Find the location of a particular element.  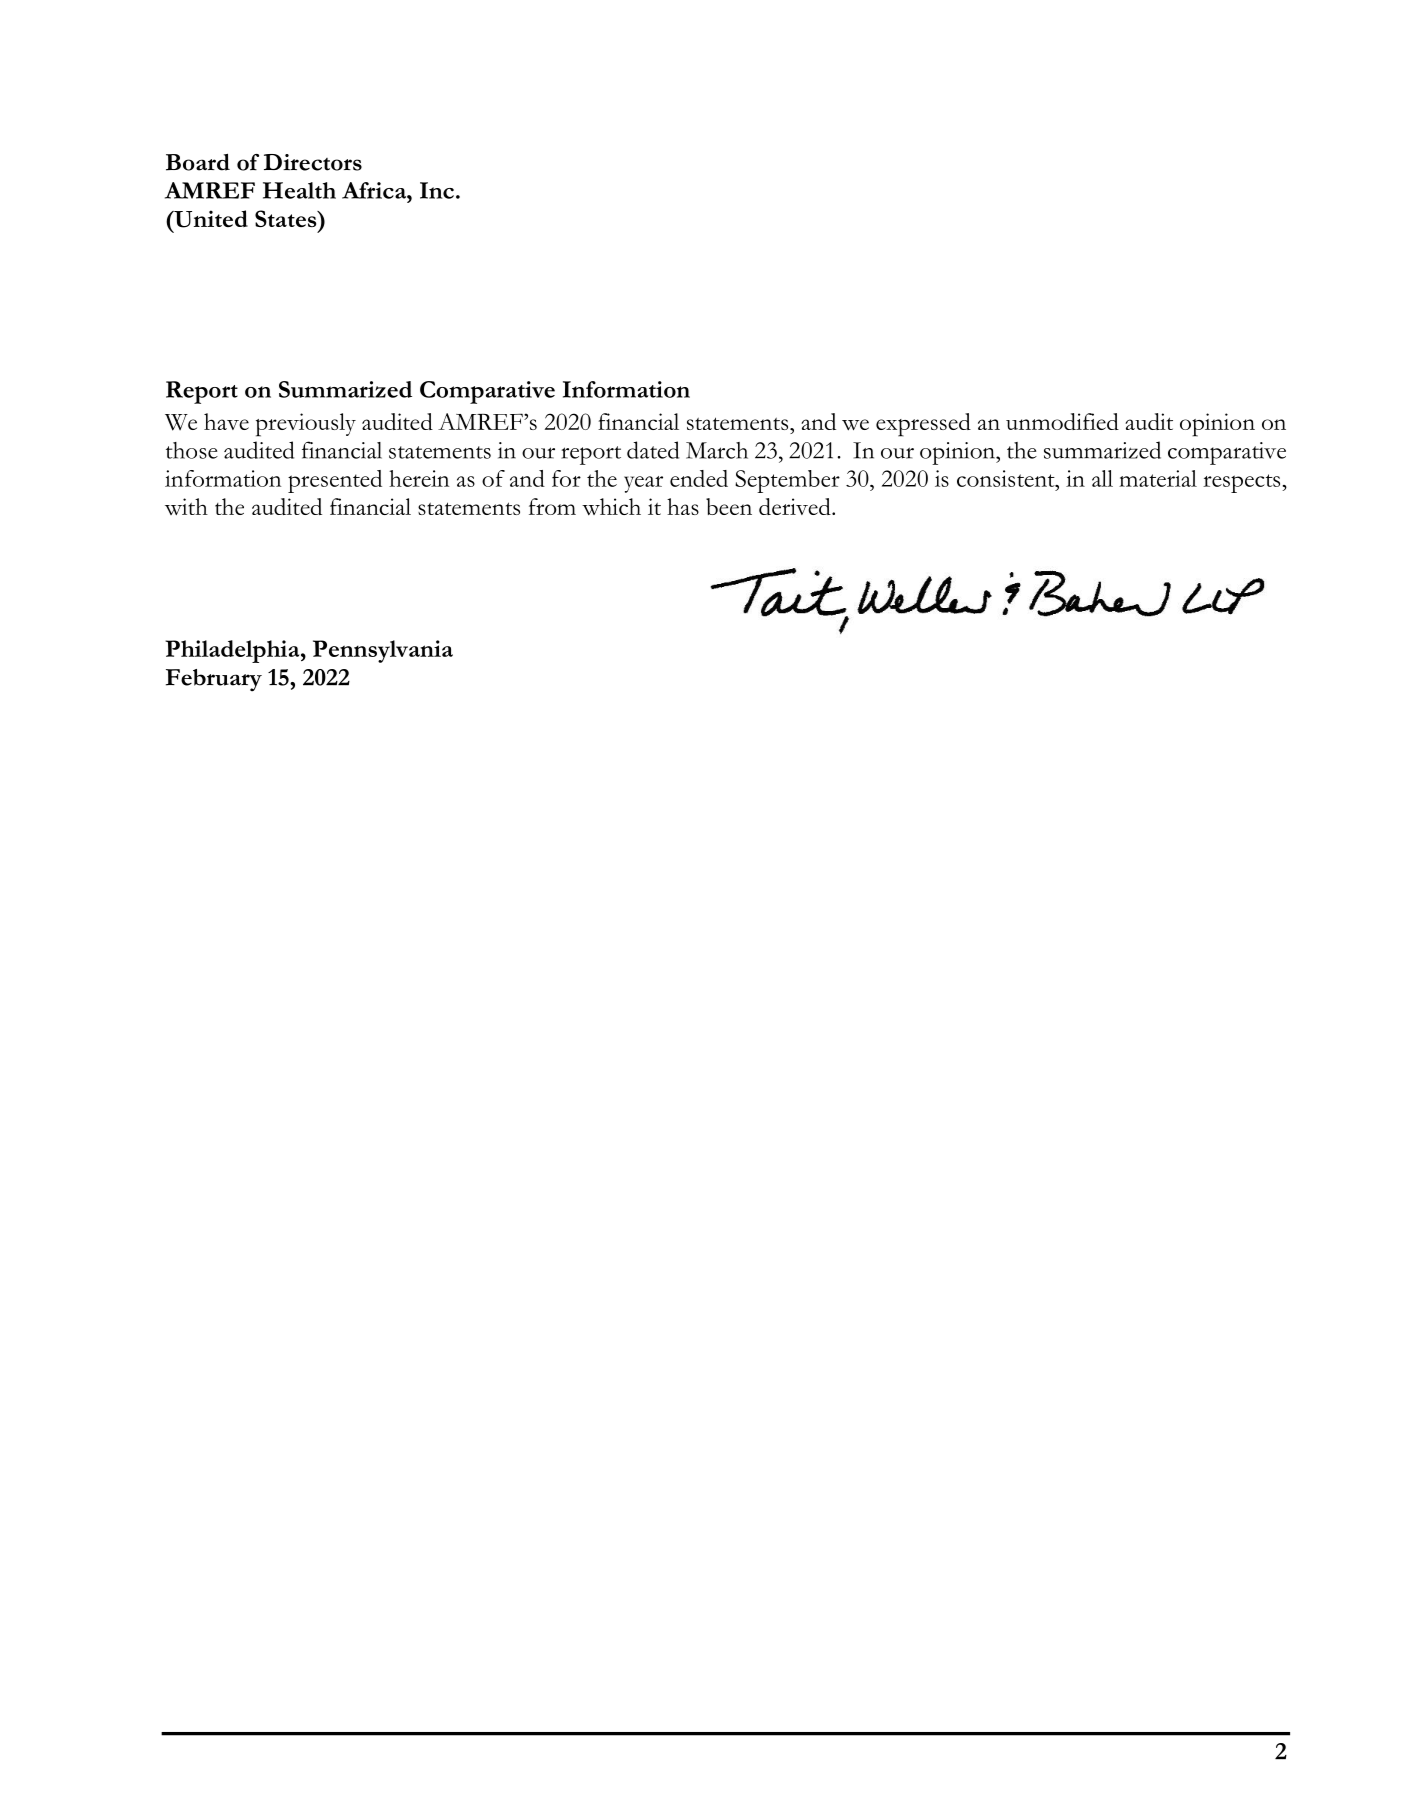

February is located at coordinates (214, 680).
